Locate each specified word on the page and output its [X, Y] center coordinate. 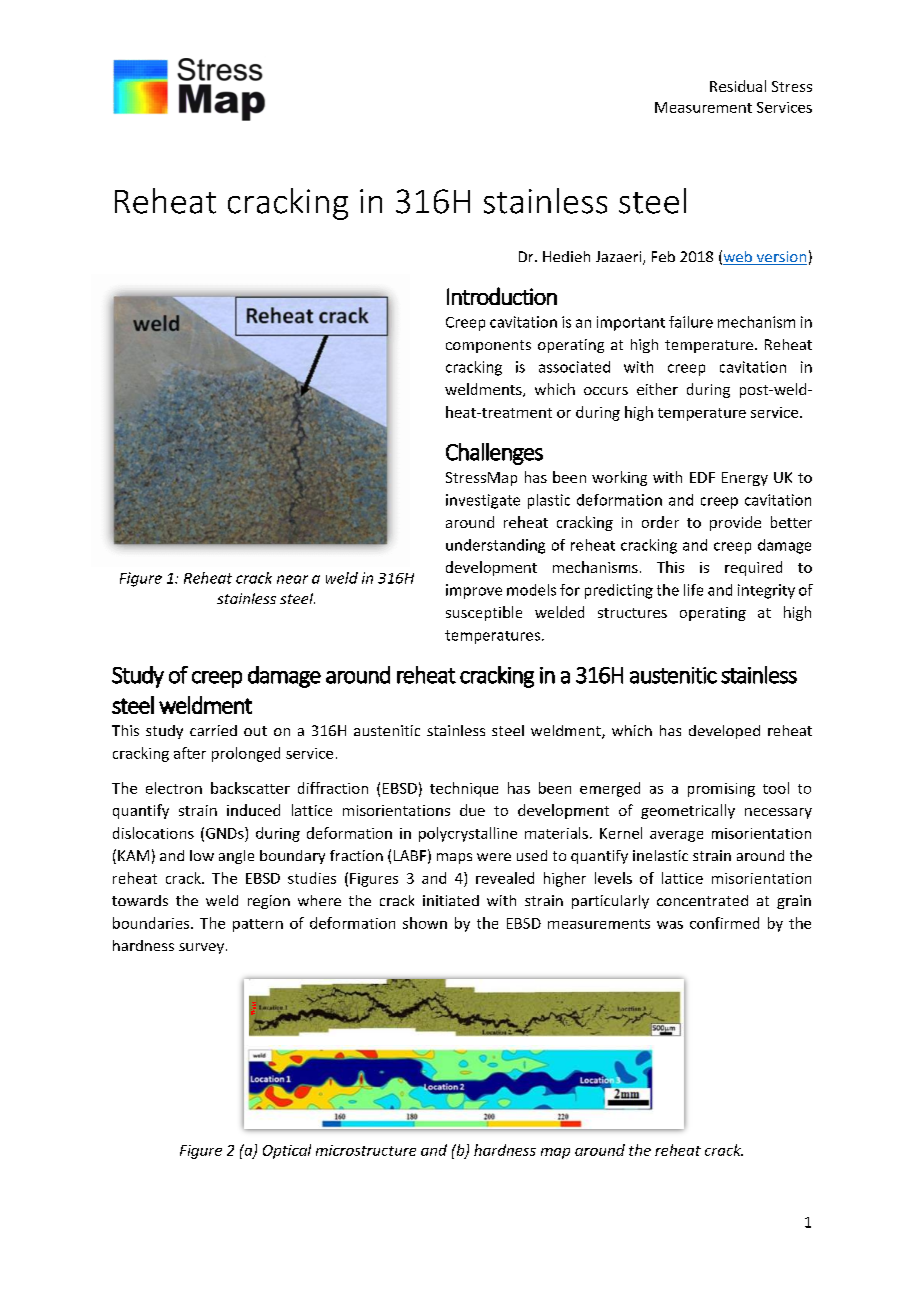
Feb [663, 256]
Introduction [502, 296]
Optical [287, 1151]
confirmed [724, 923]
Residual [738, 86]
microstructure [366, 1150]
